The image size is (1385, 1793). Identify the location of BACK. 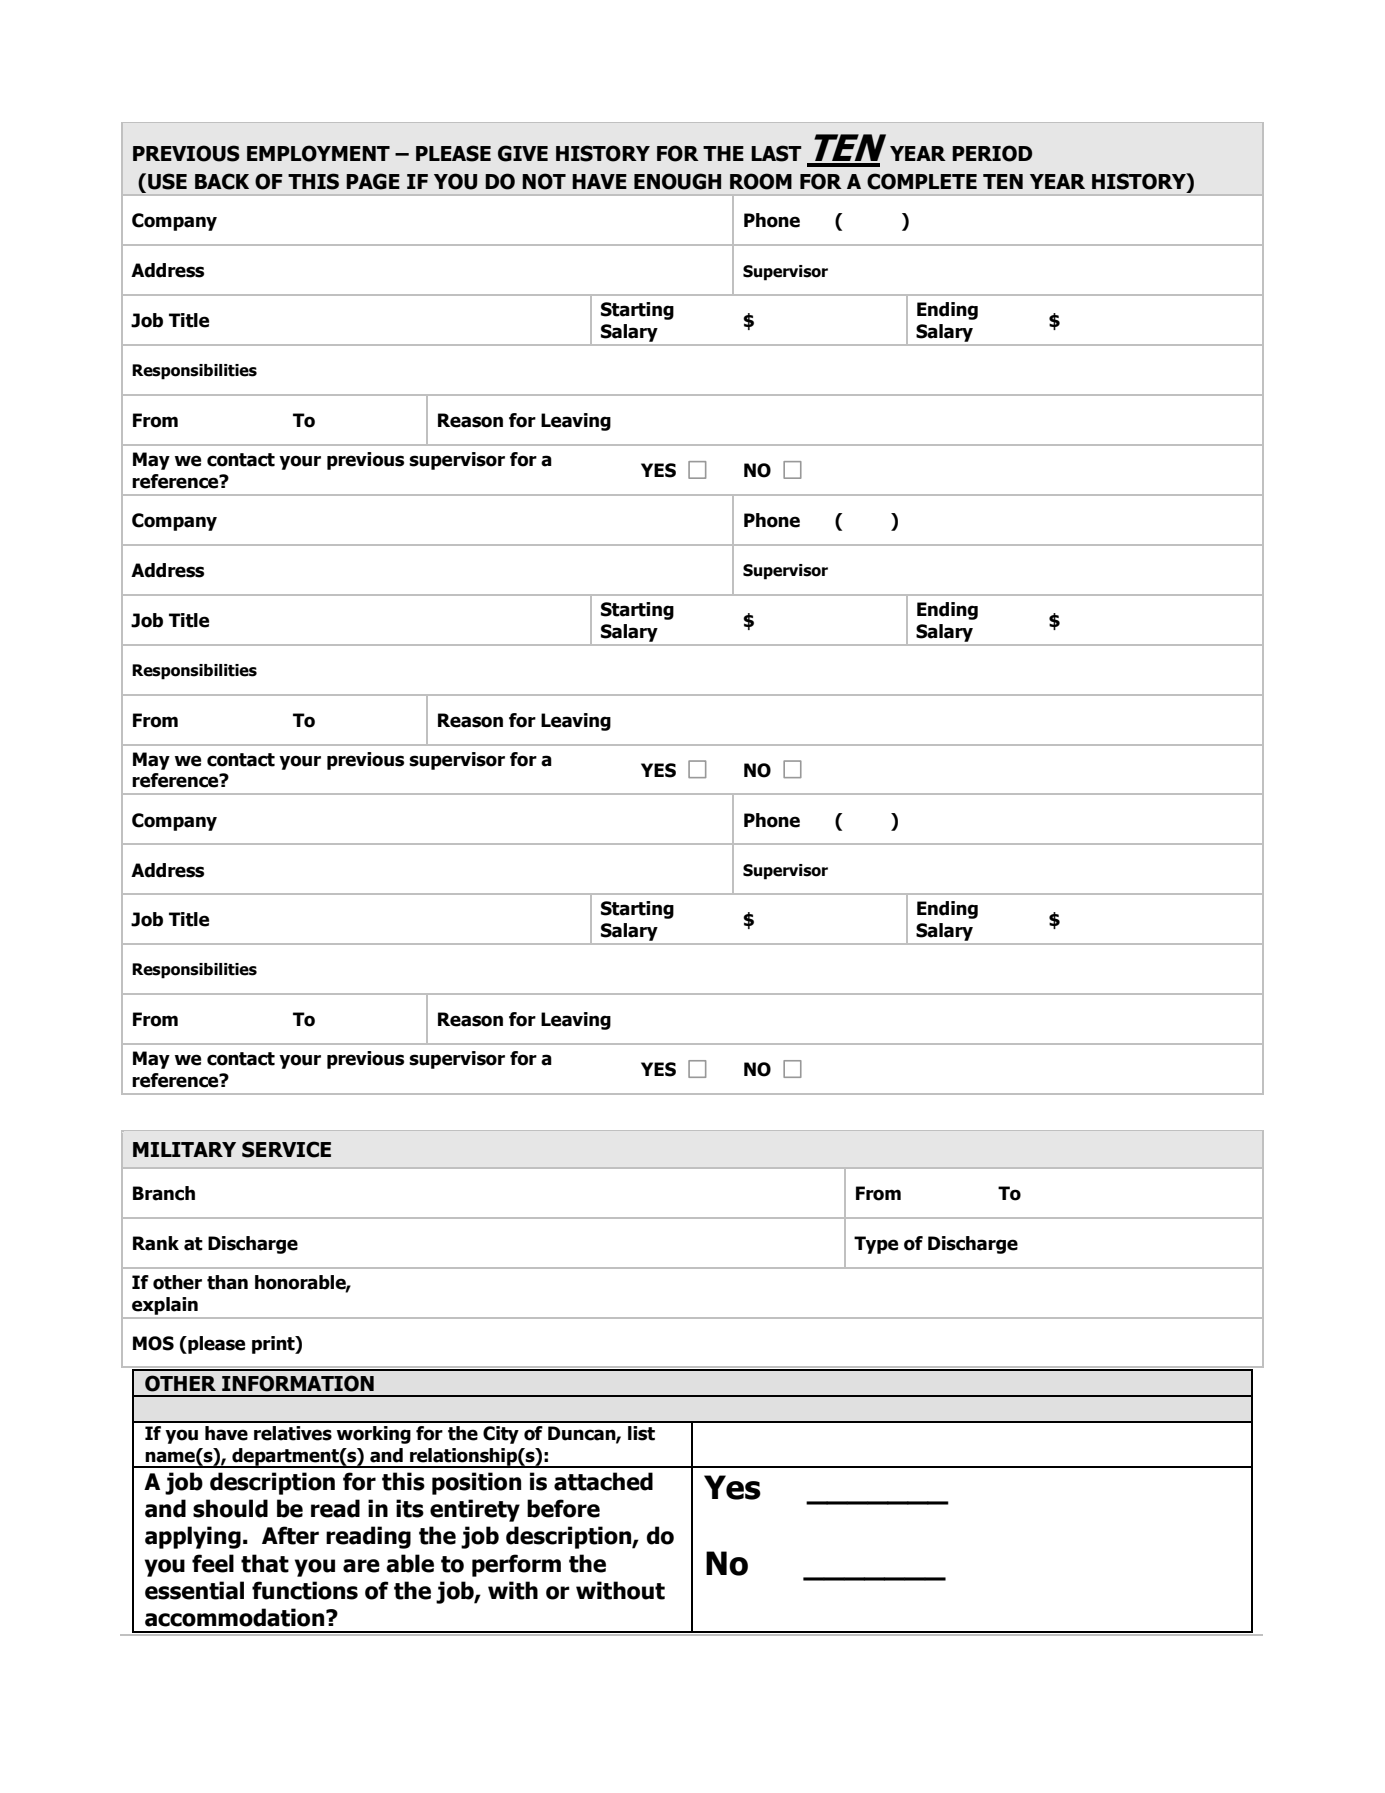
(222, 181).
